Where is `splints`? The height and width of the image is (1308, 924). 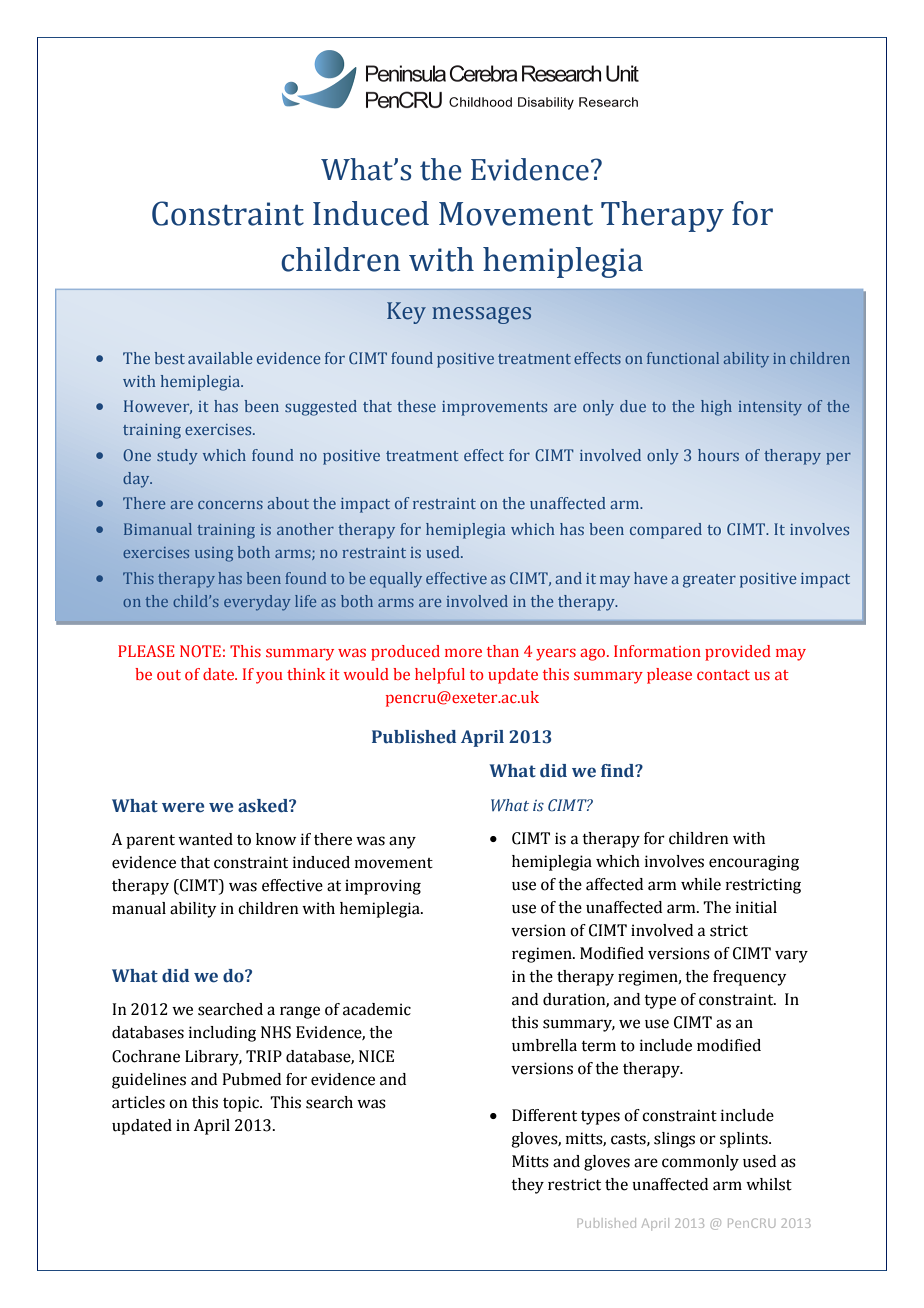
splints is located at coordinates (745, 1140).
